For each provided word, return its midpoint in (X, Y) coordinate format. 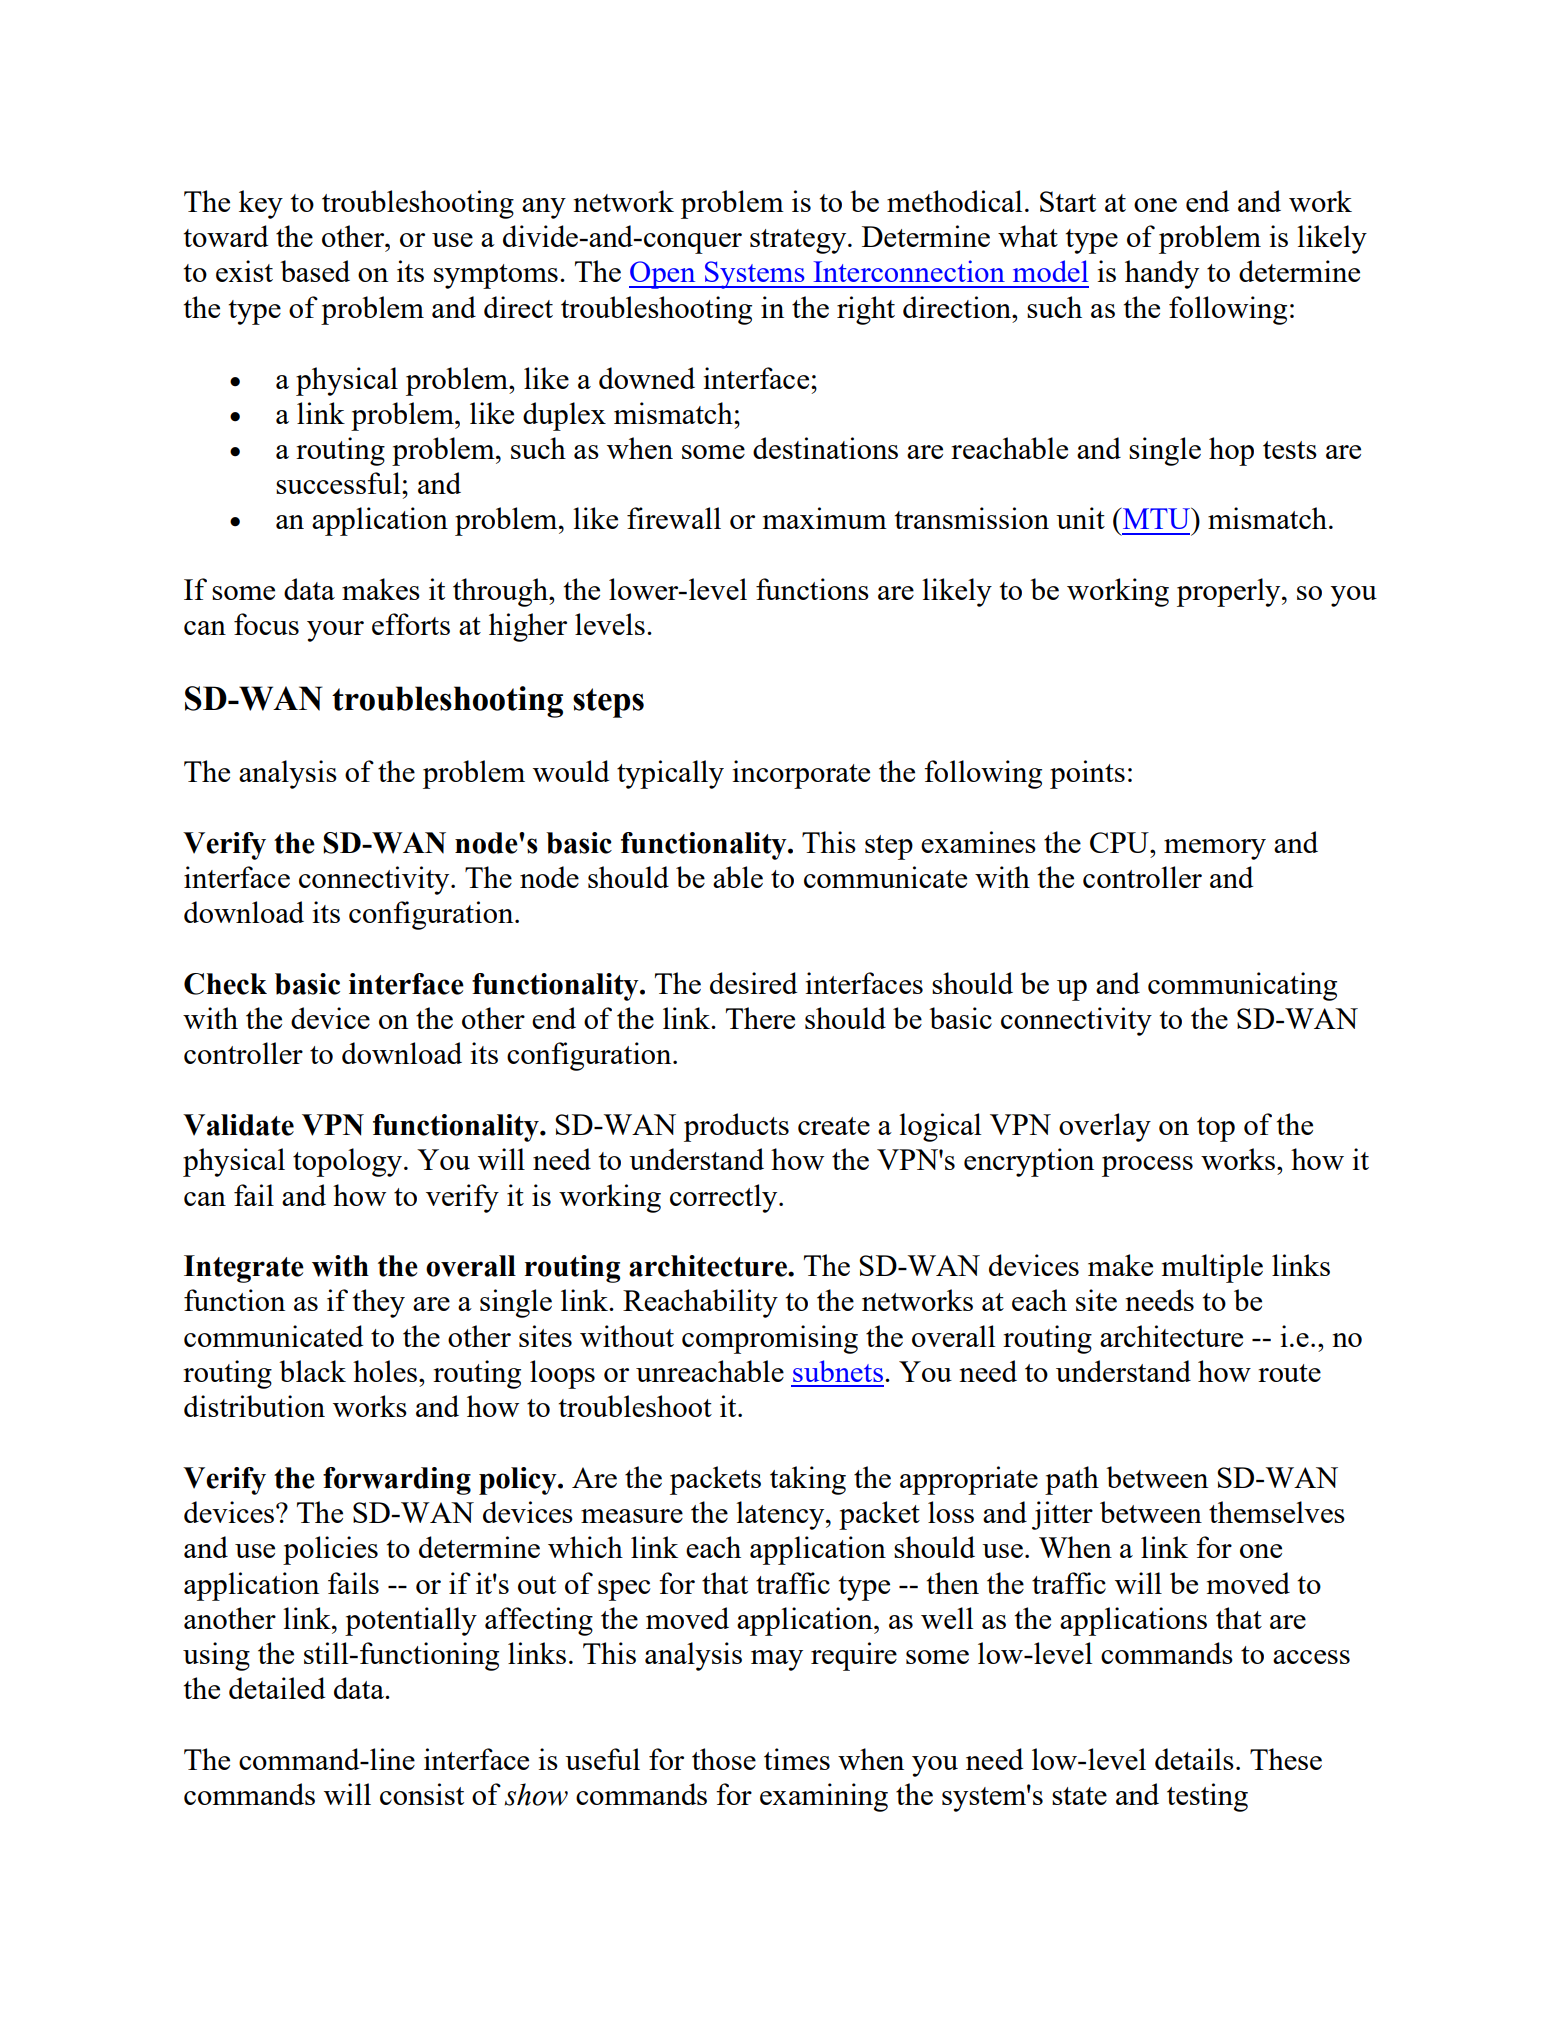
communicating (1242, 986)
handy (1162, 274)
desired (753, 983)
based (315, 271)
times (797, 1759)
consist (422, 1794)
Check (225, 984)
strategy (799, 241)
